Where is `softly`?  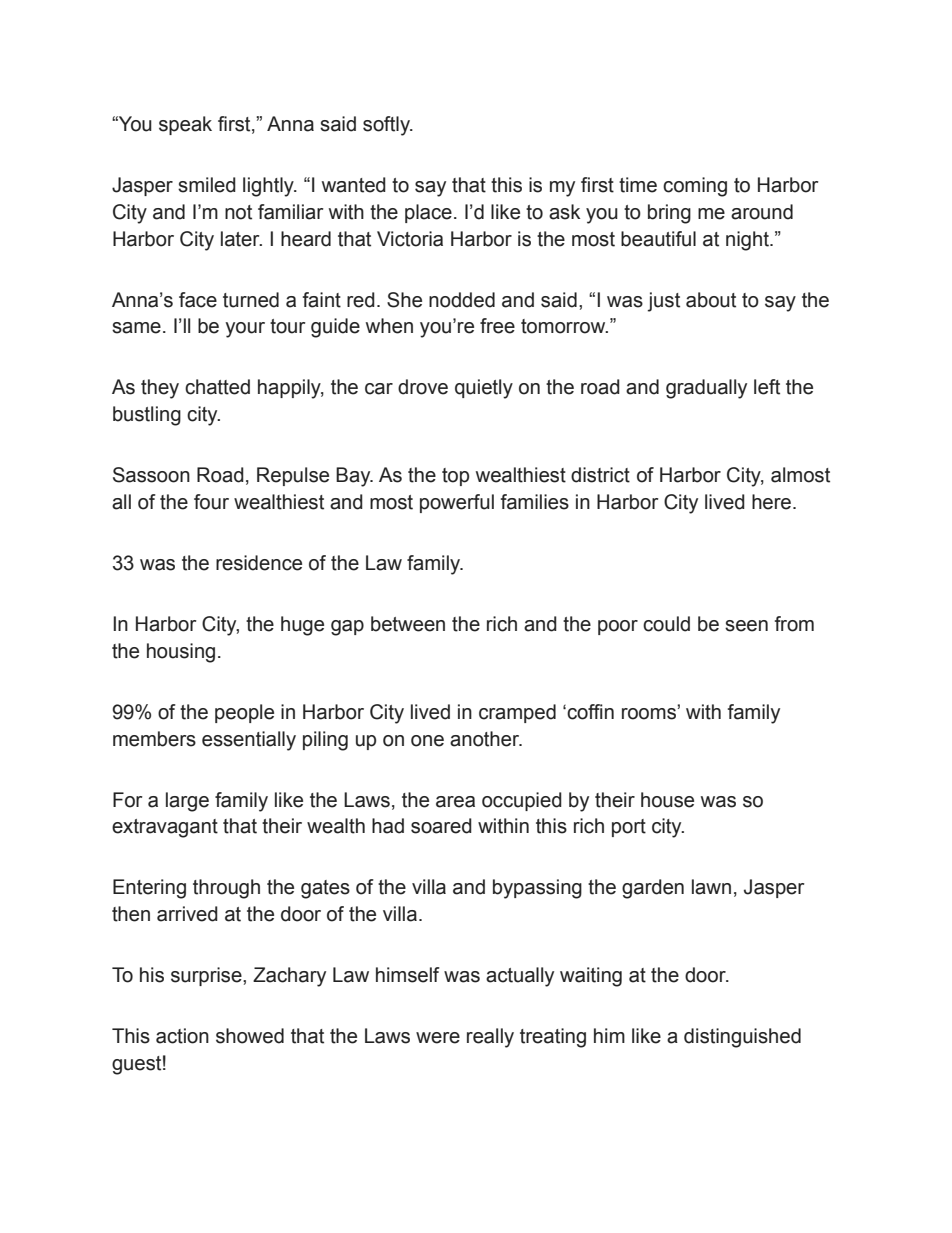
softly is located at coordinates (387, 126).
